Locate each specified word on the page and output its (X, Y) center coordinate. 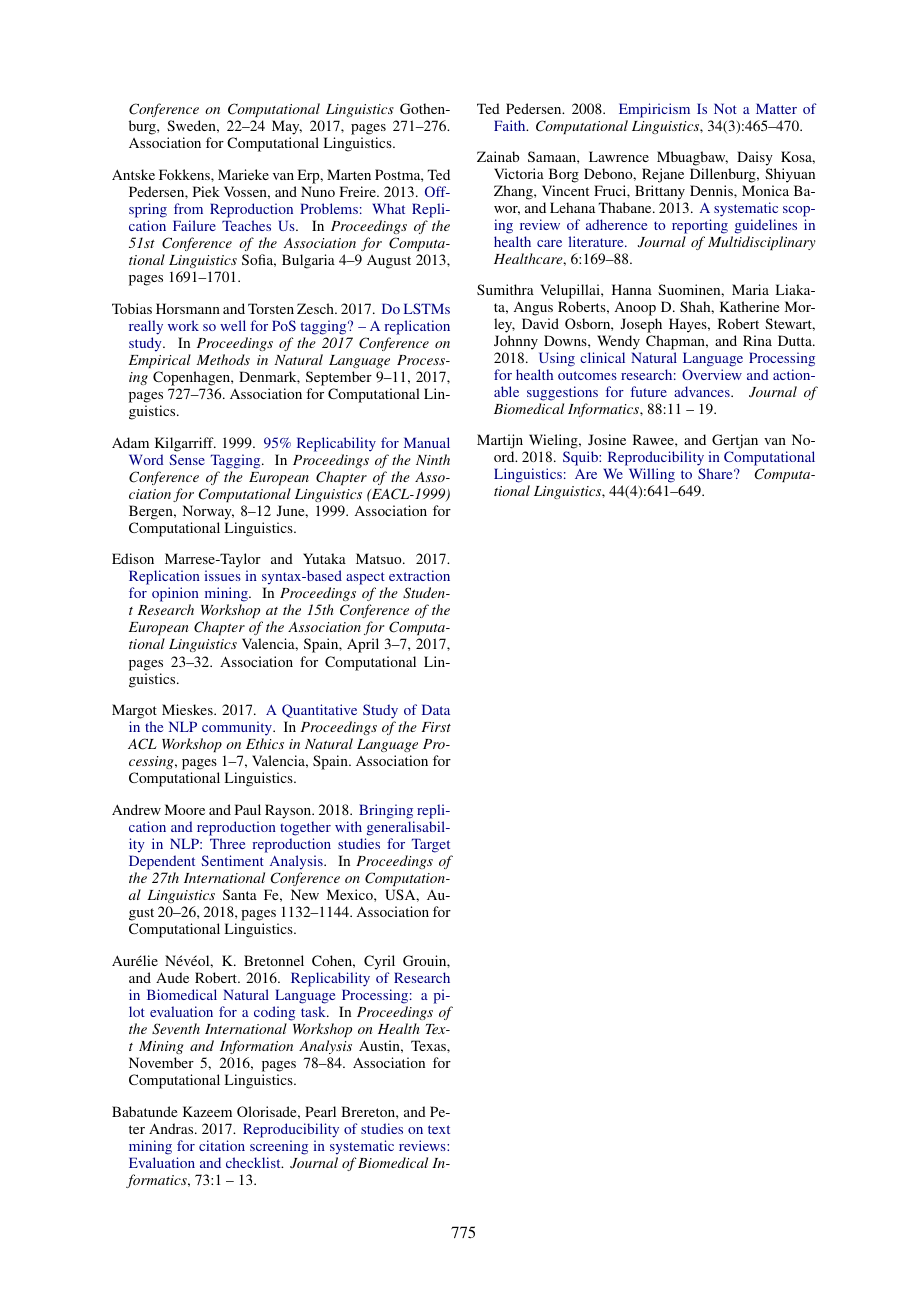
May (287, 127)
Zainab (498, 156)
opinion (175, 596)
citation (222, 1145)
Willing (652, 477)
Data (436, 709)
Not (725, 108)
